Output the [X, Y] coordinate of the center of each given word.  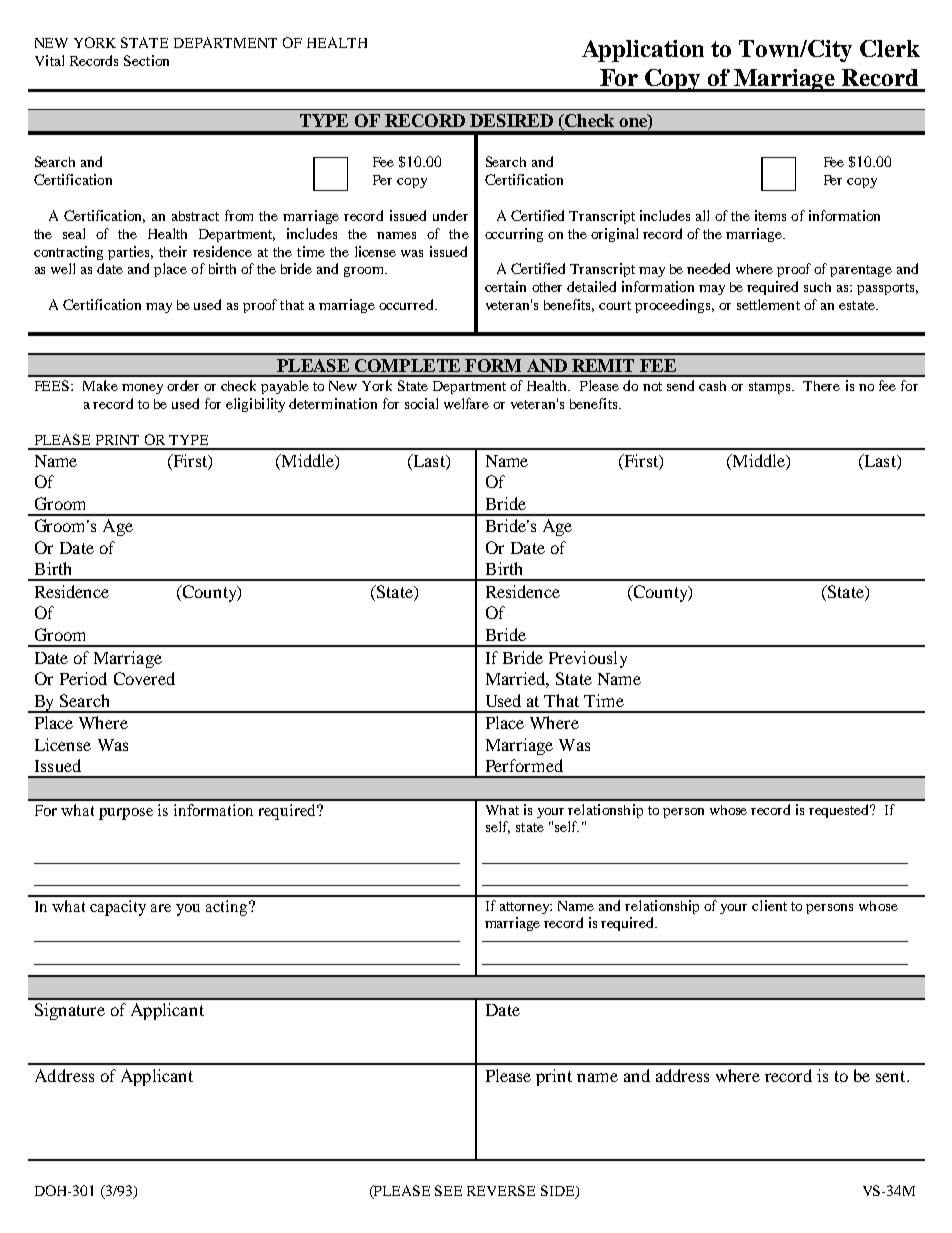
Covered [144, 678]
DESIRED [511, 120]
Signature [70, 1011]
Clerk [890, 48]
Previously [588, 659]
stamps [771, 388]
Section [146, 60]
